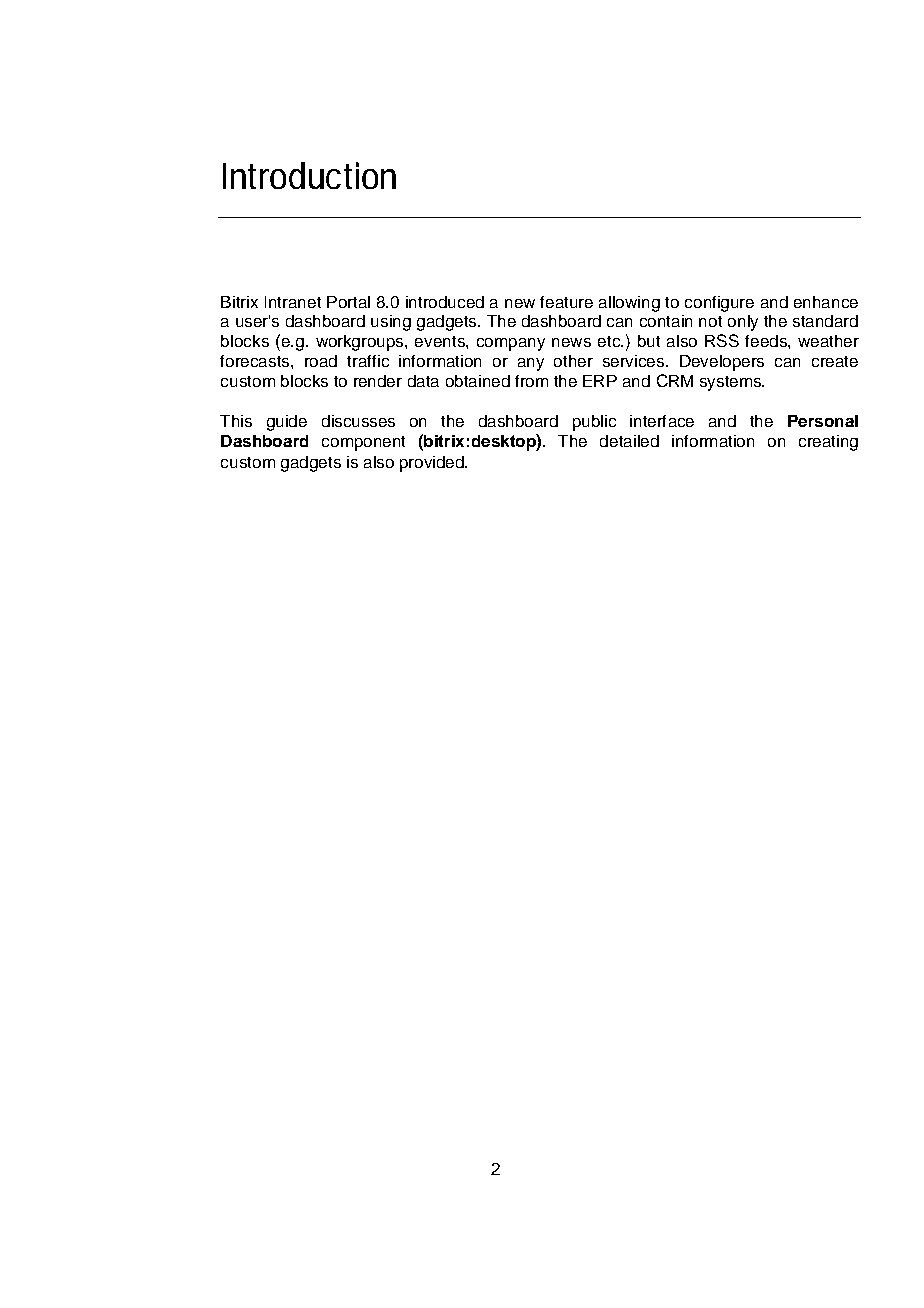 The image size is (924, 1308). What do you see at coordinates (293, 302) in the image?
I see `Intranet` at bounding box center [293, 302].
